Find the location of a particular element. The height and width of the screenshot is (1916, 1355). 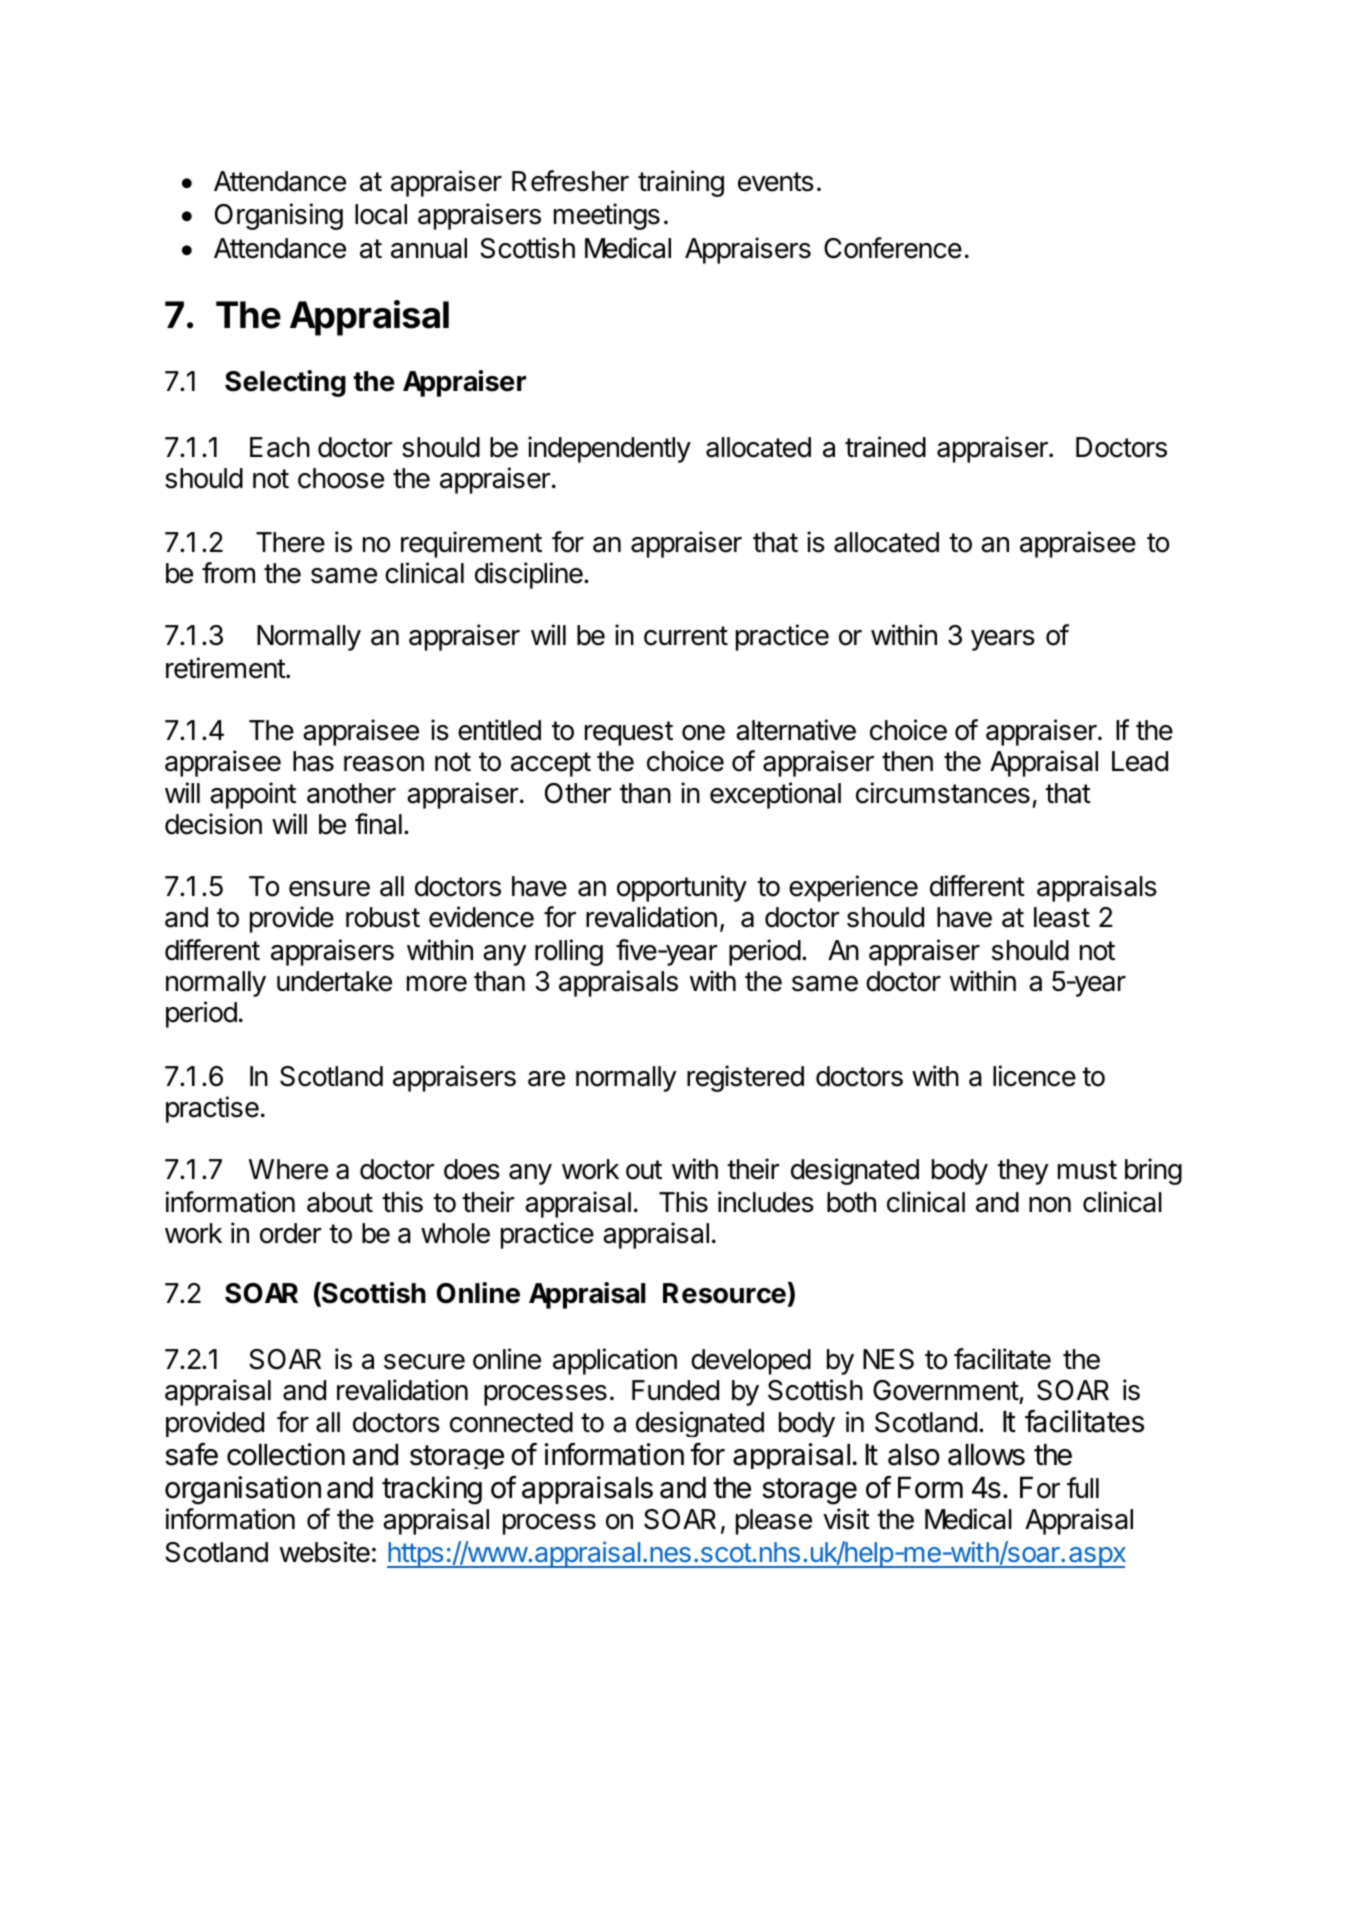

training is located at coordinates (681, 183).
